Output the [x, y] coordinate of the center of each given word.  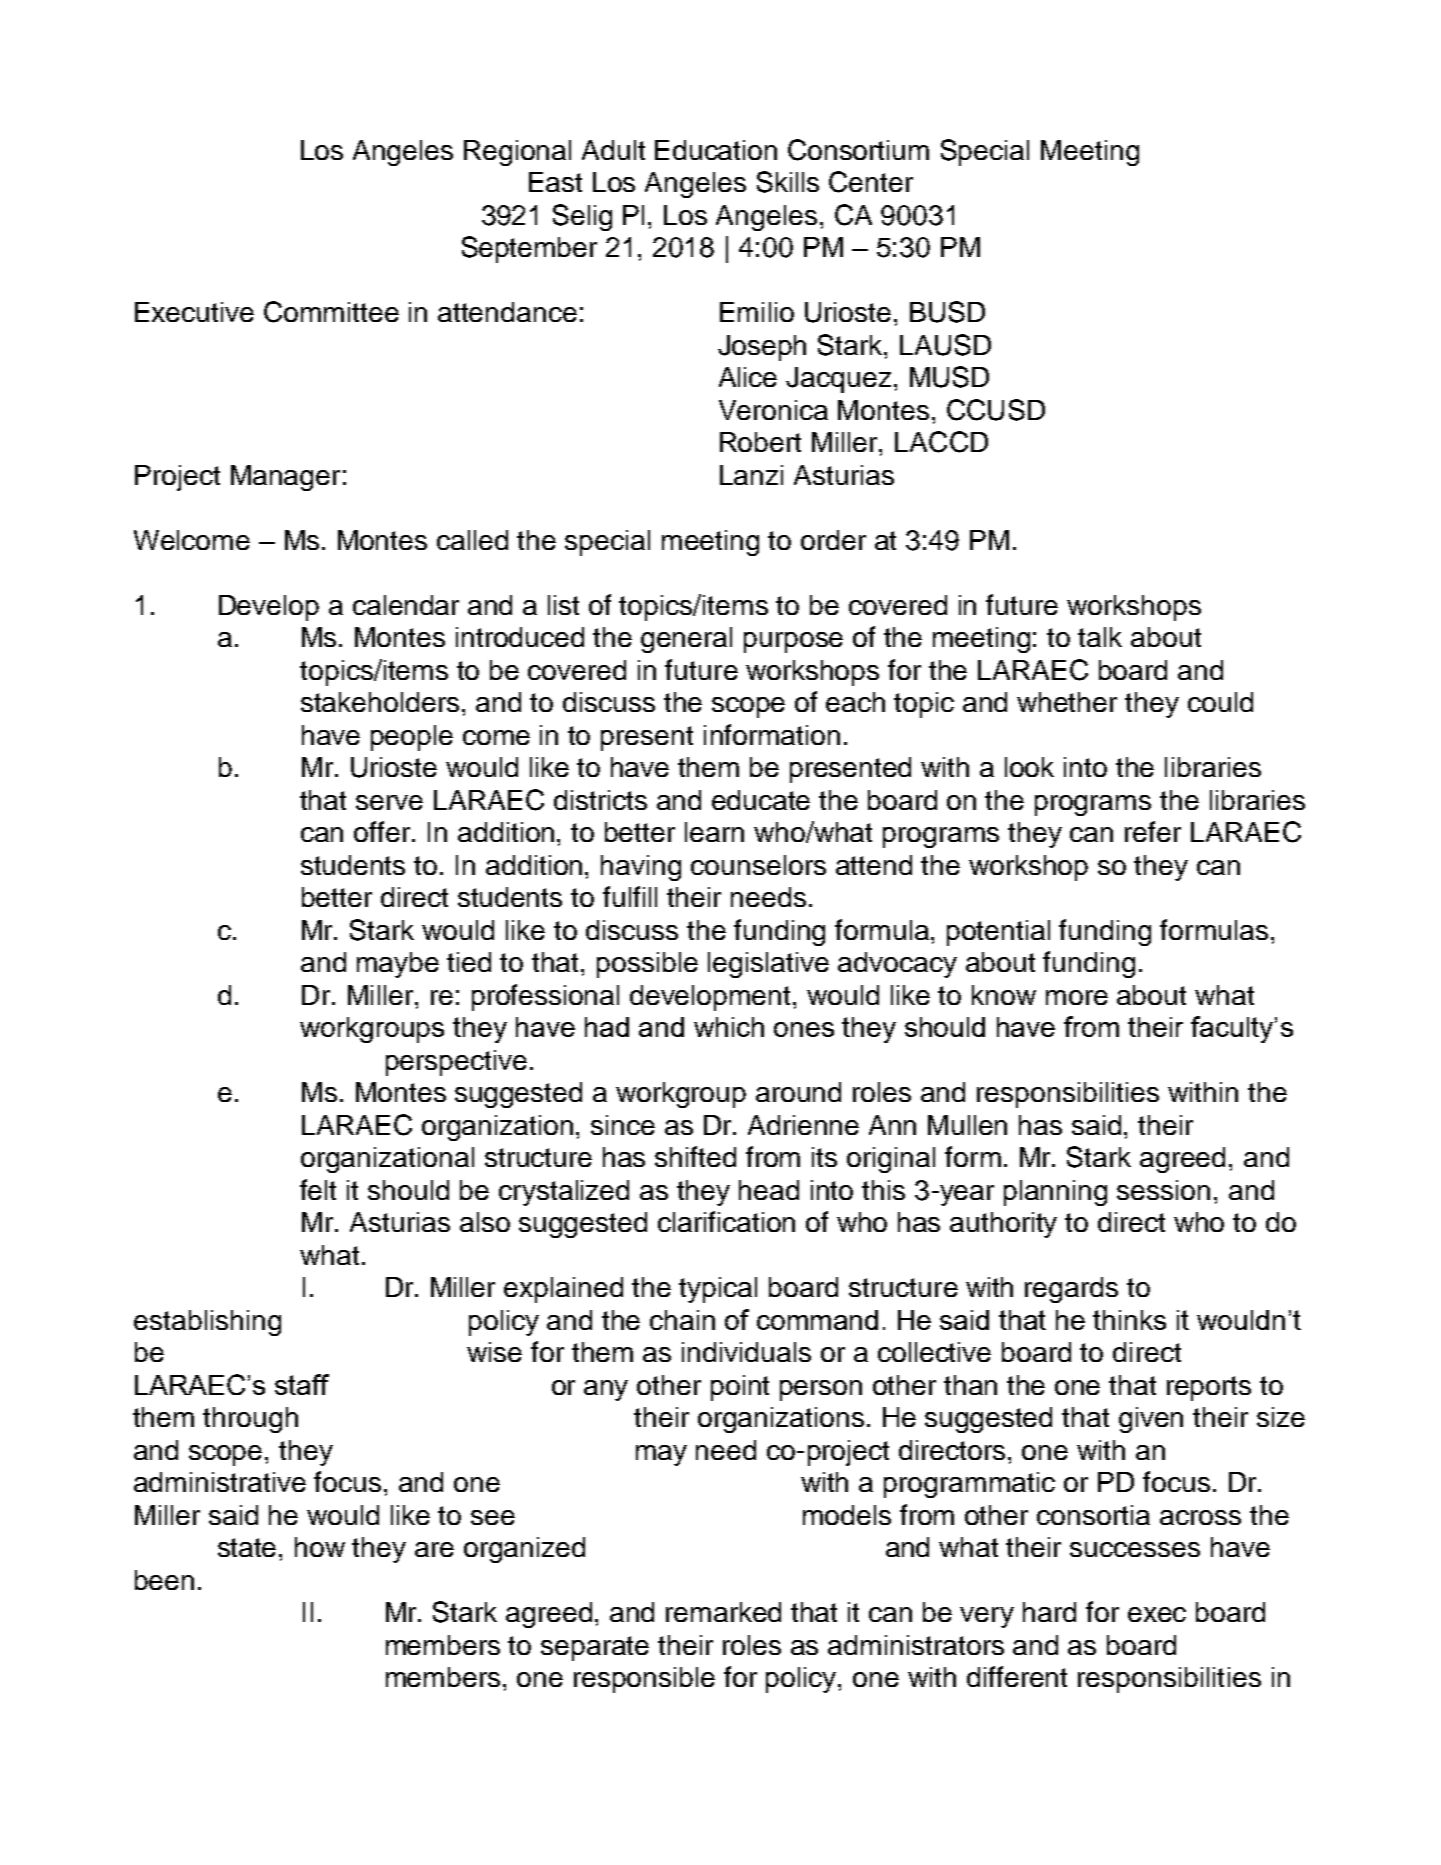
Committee [331, 312]
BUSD [947, 312]
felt [318, 1189]
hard [1049, 1612]
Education [716, 150]
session [1163, 1190]
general [686, 640]
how [320, 1547]
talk [1100, 637]
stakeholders [380, 702]
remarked [723, 1612]
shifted [695, 1156]
